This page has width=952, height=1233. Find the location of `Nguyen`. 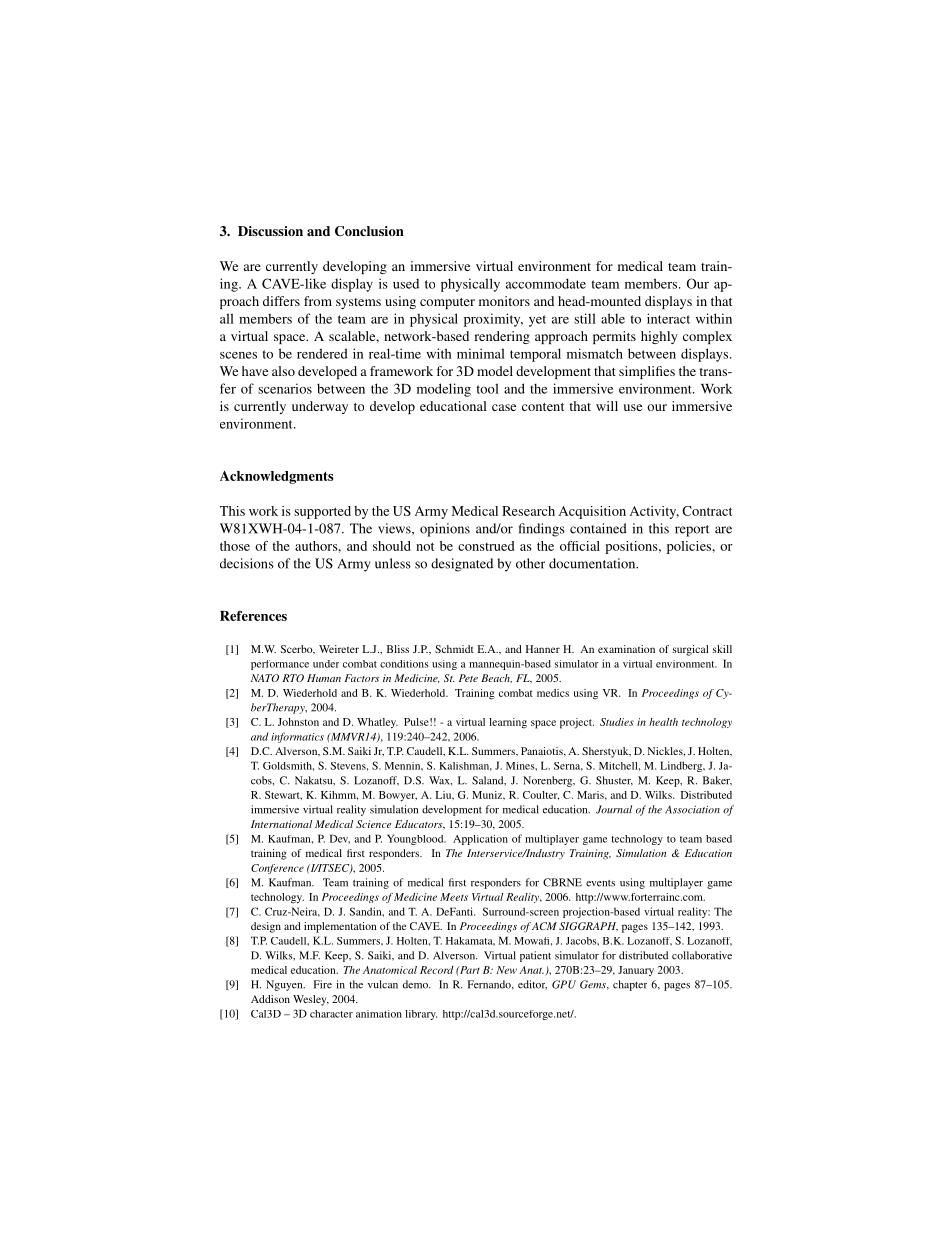

Nguyen is located at coordinates (285, 985).
